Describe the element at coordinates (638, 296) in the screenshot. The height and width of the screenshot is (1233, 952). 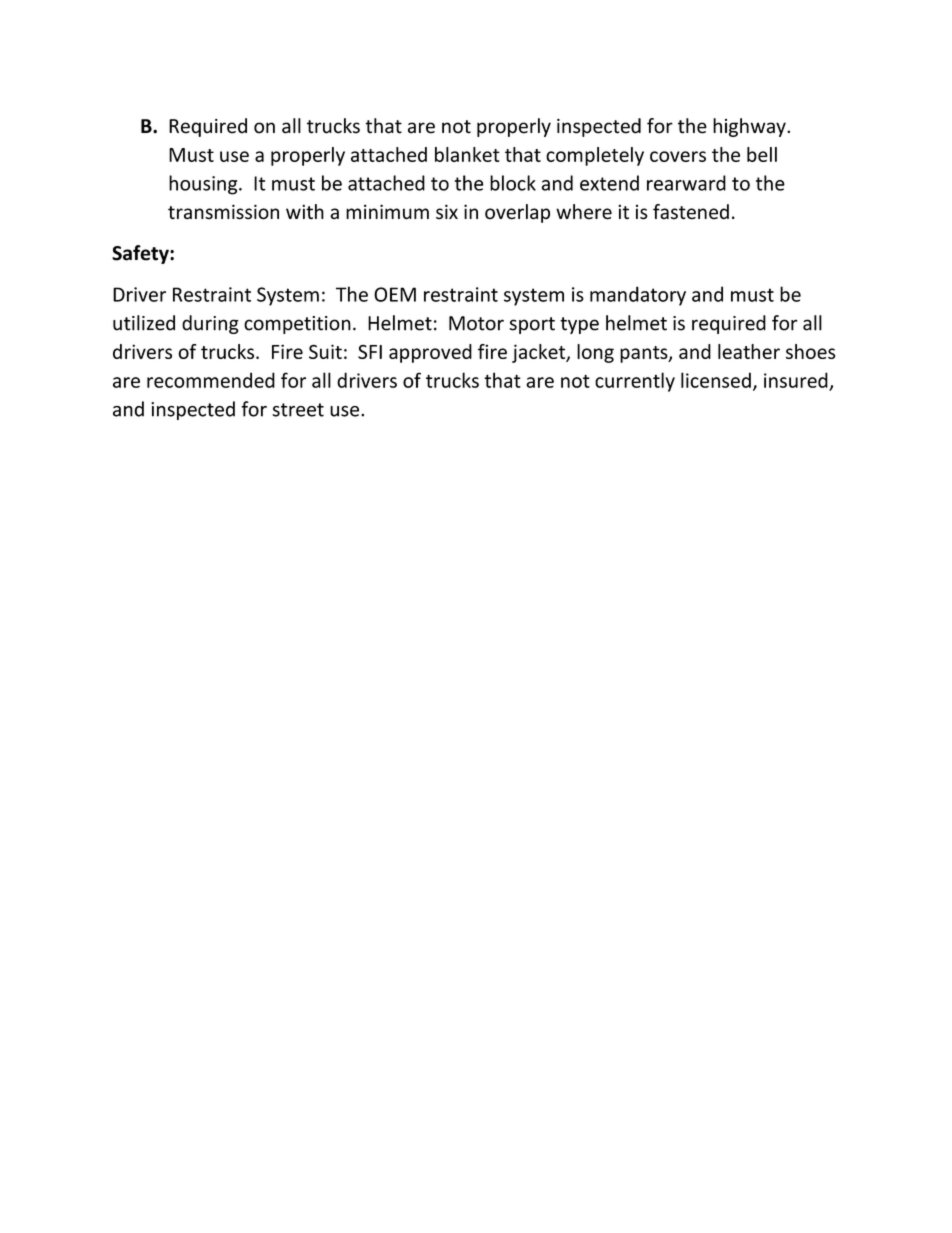
I see `mandatory` at that location.
